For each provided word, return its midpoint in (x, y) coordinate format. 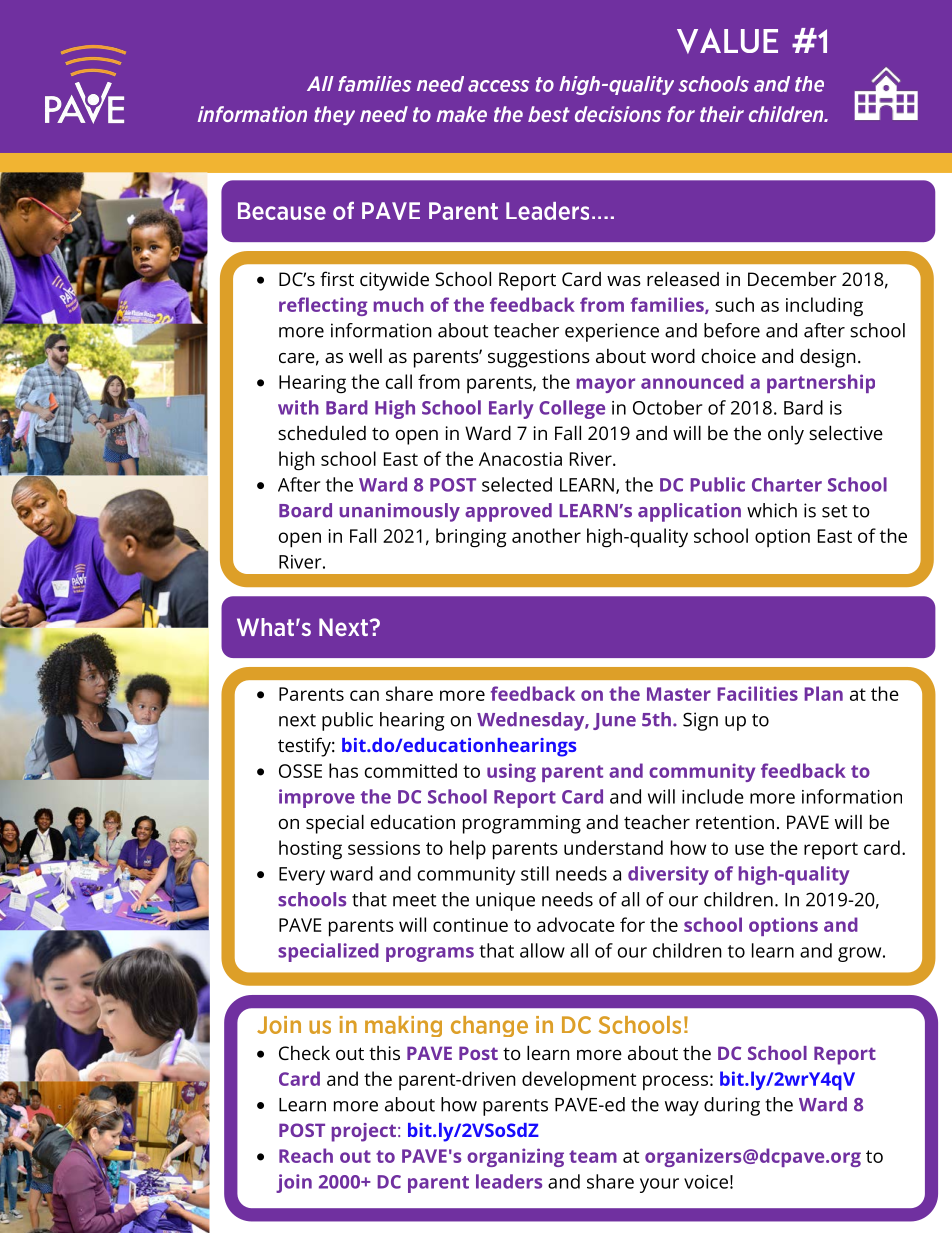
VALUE (727, 41)
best (549, 114)
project (364, 1132)
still (535, 873)
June (614, 721)
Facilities (757, 693)
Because (282, 211)
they (334, 115)
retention (735, 822)
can (364, 695)
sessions (384, 848)
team (593, 1156)
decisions (618, 114)
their (722, 114)
